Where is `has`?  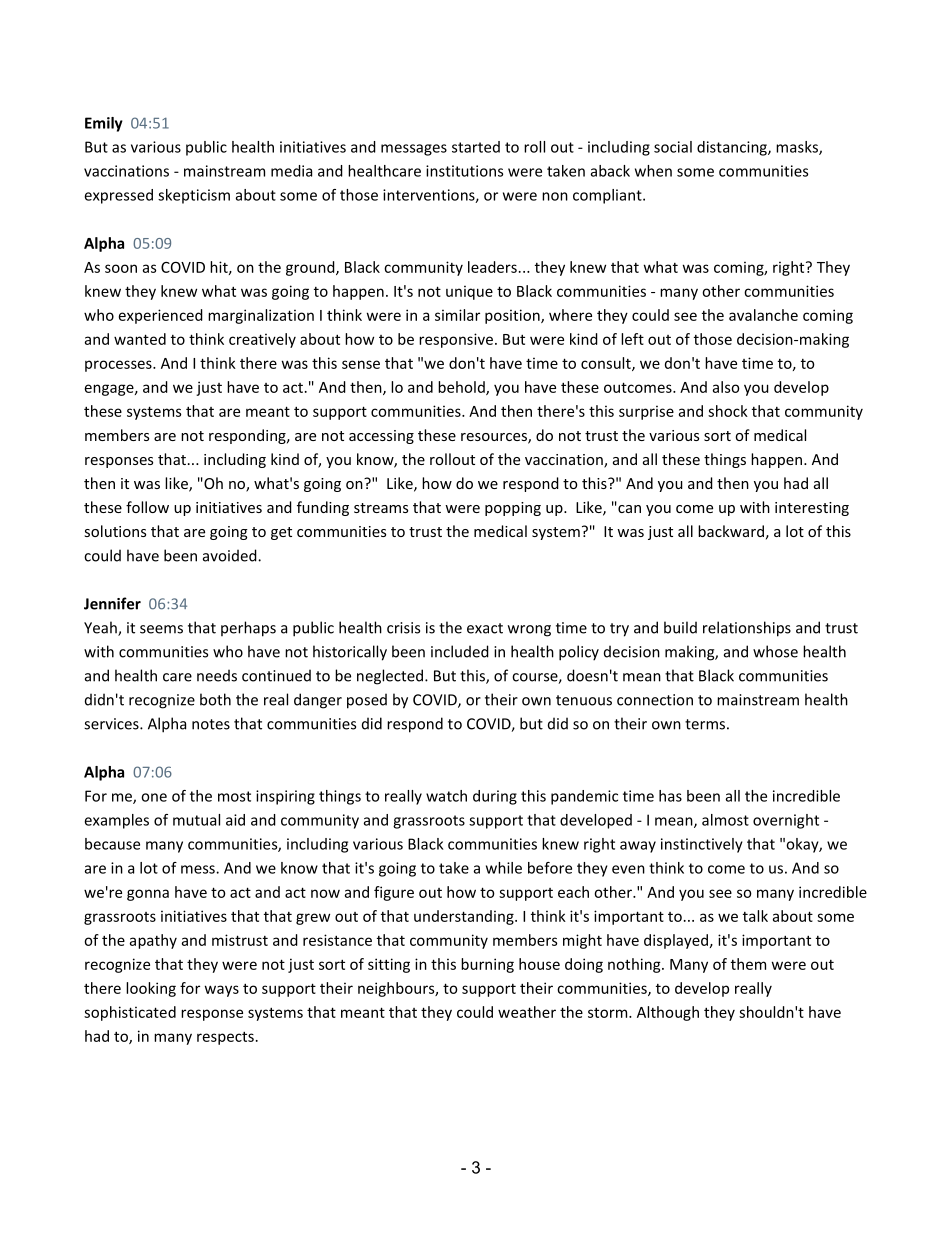 has is located at coordinates (670, 796).
